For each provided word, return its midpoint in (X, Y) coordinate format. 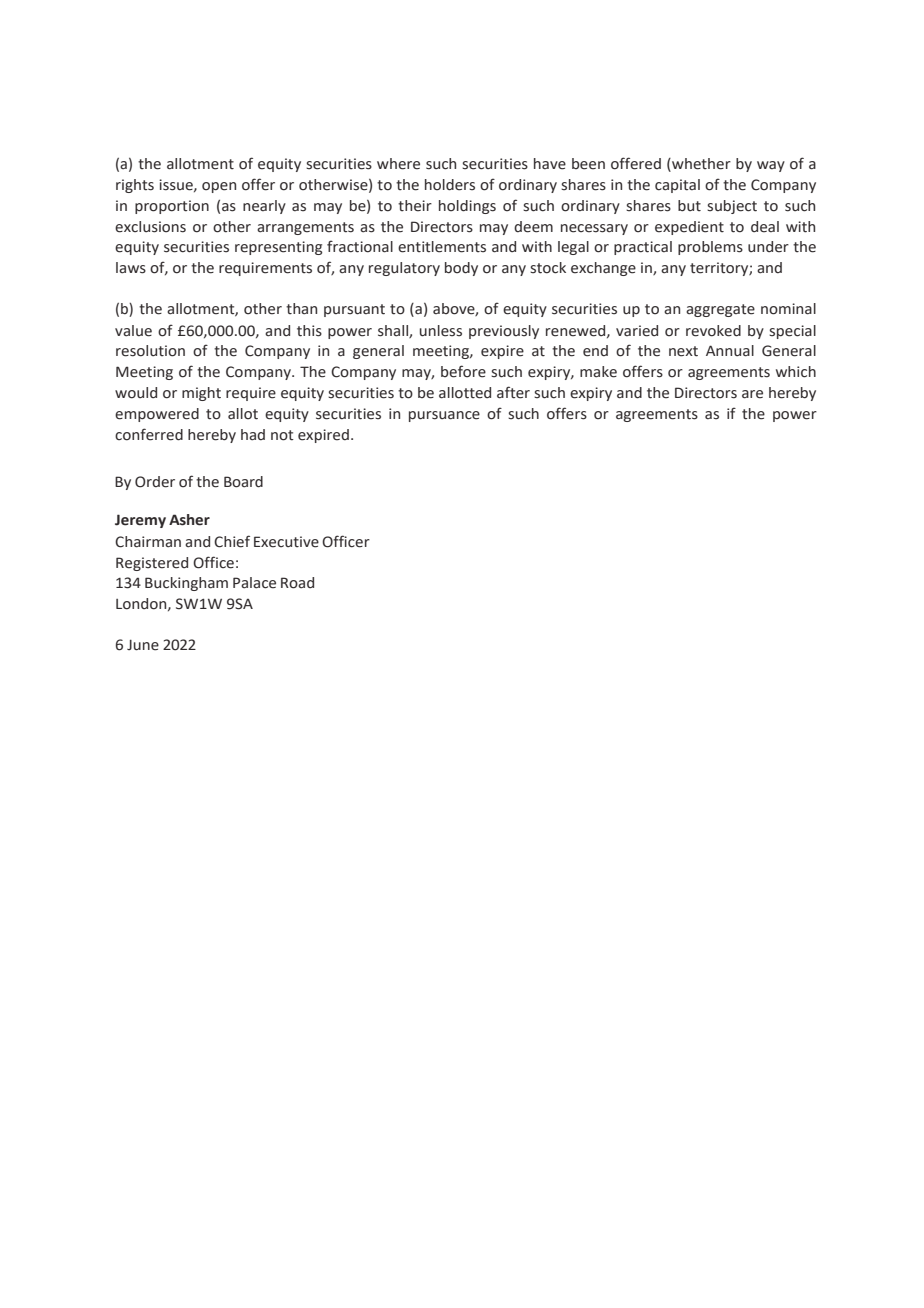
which (796, 372)
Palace (254, 583)
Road (297, 583)
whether (700, 164)
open (219, 187)
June (143, 645)
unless (441, 331)
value (133, 331)
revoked (713, 331)
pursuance (444, 416)
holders (450, 185)
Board (243, 482)
